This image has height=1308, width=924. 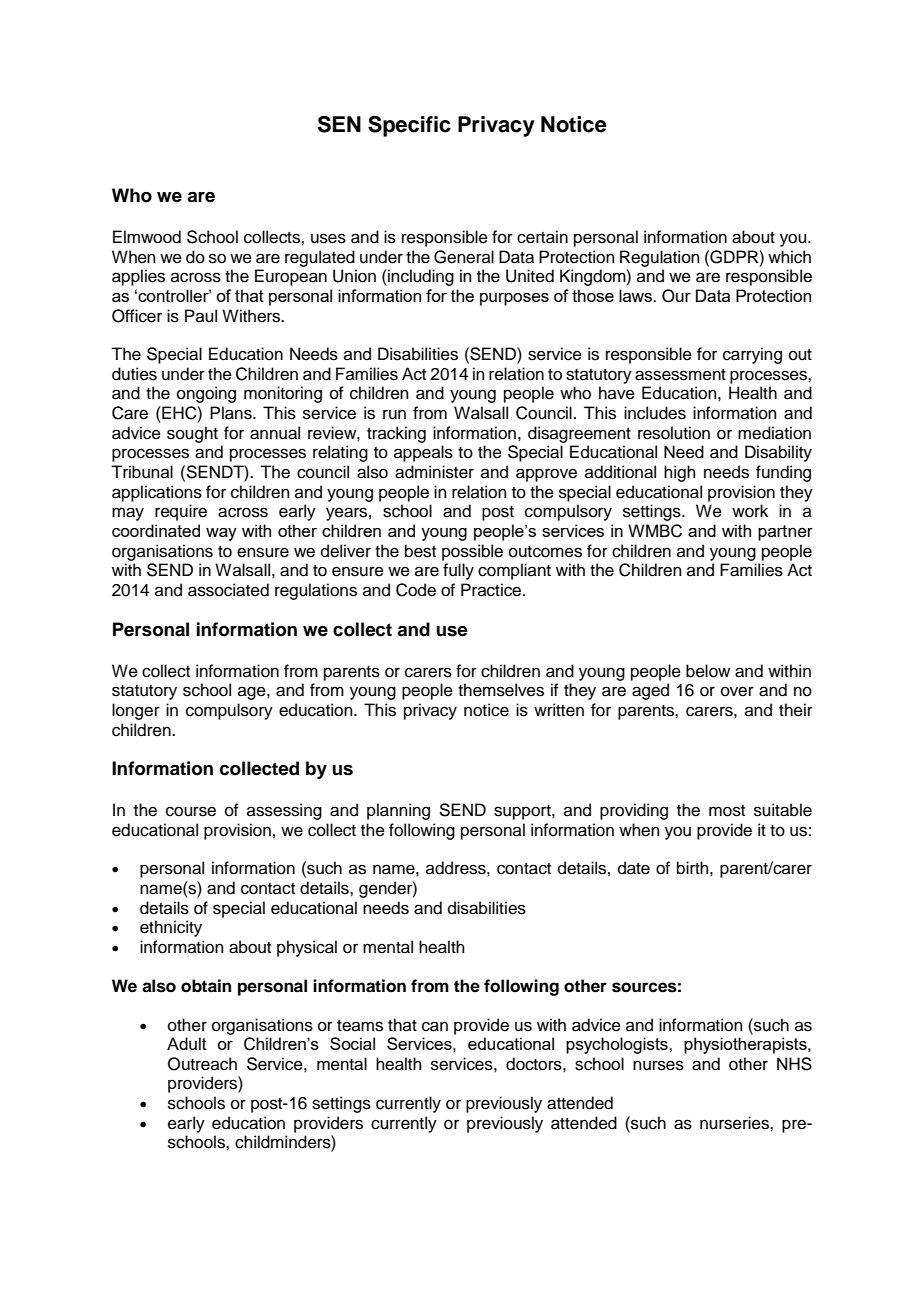 What do you see at coordinates (228, 590) in the image?
I see `associated` at bounding box center [228, 590].
